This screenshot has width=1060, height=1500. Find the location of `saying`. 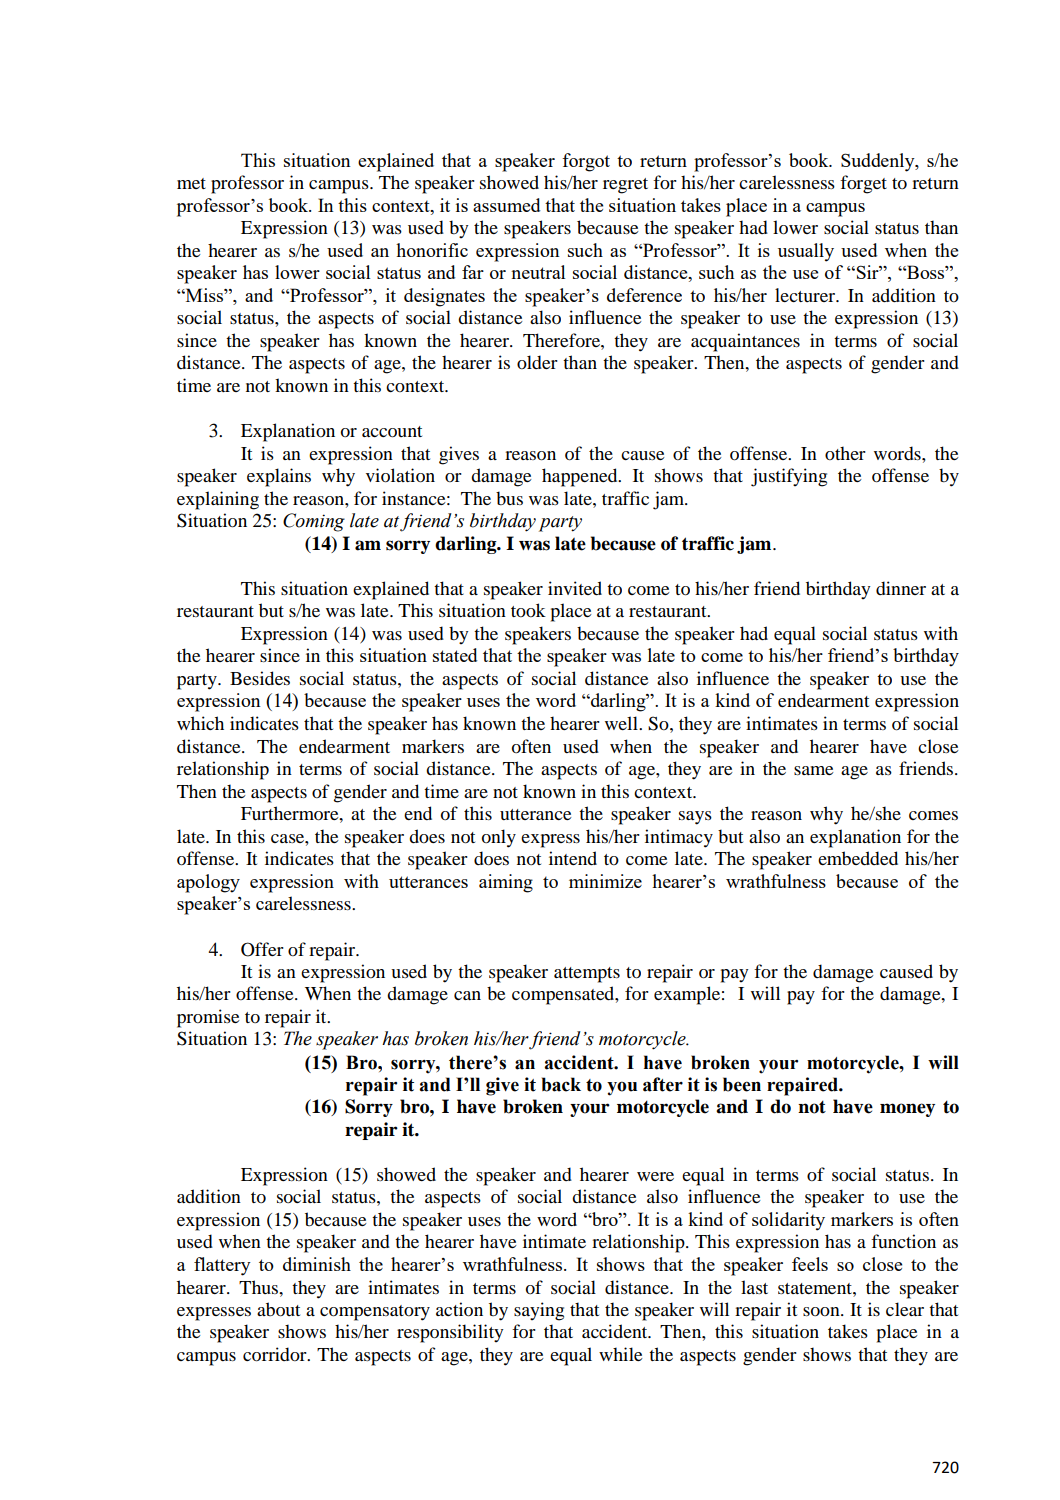

saying is located at coordinates (539, 1311).
